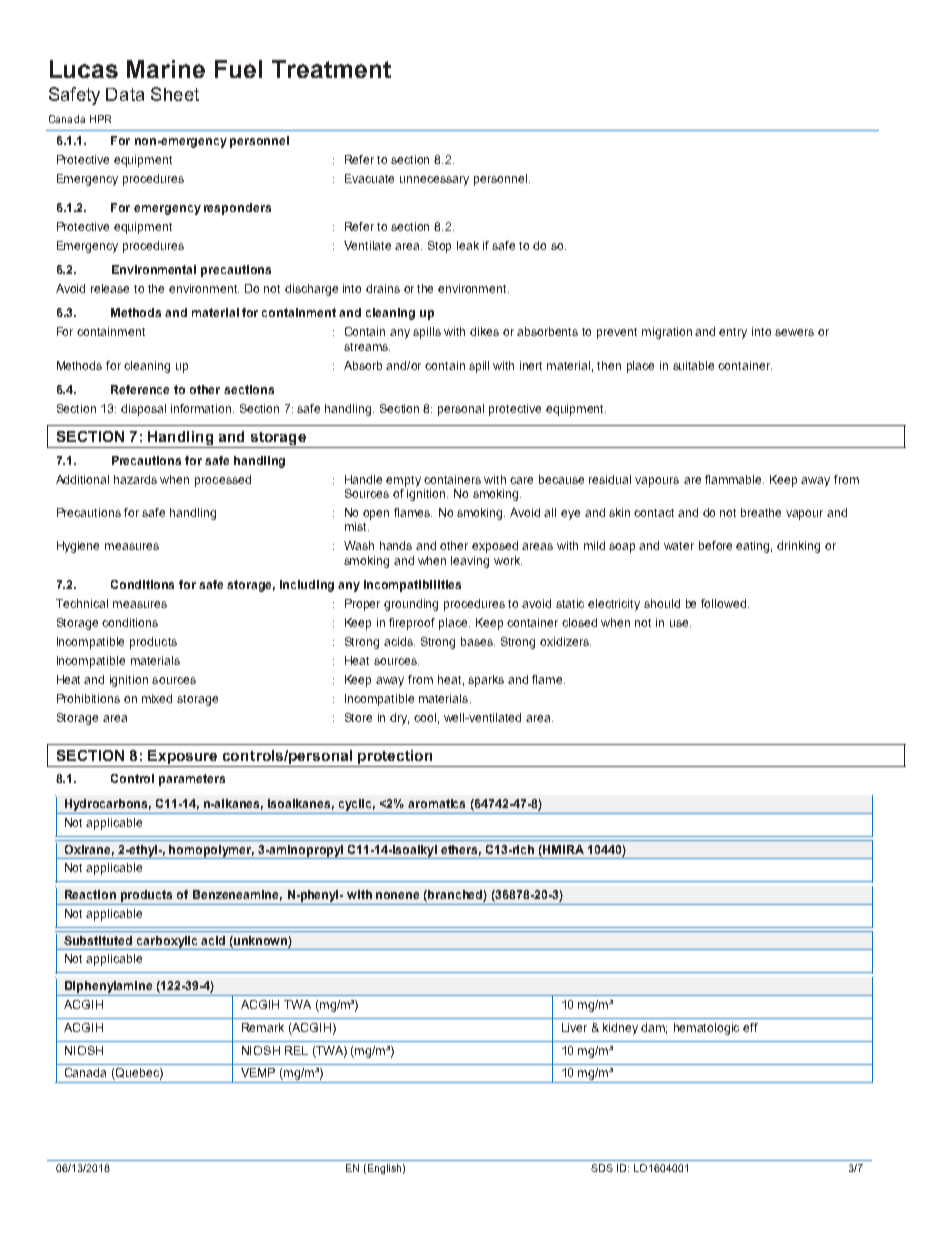 This page has width=952, height=1233. Describe the element at coordinates (263, 1027) in the page. I see `Remark` at that location.
